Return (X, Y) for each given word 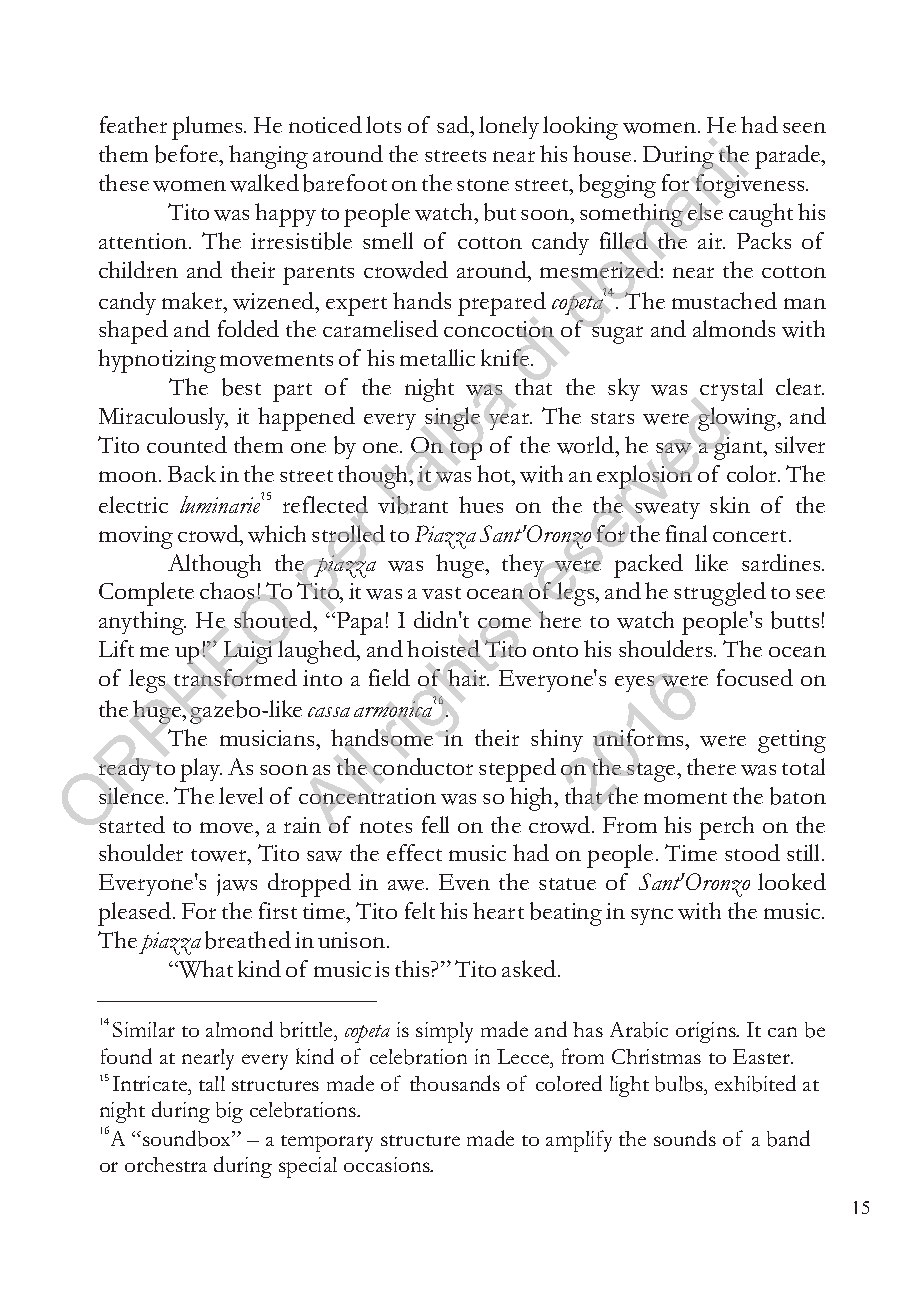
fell (435, 824)
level (241, 795)
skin (730, 504)
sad (454, 124)
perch (726, 828)
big (229, 1112)
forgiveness (751, 186)
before (188, 155)
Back (192, 473)
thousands (455, 1083)
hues (481, 504)
